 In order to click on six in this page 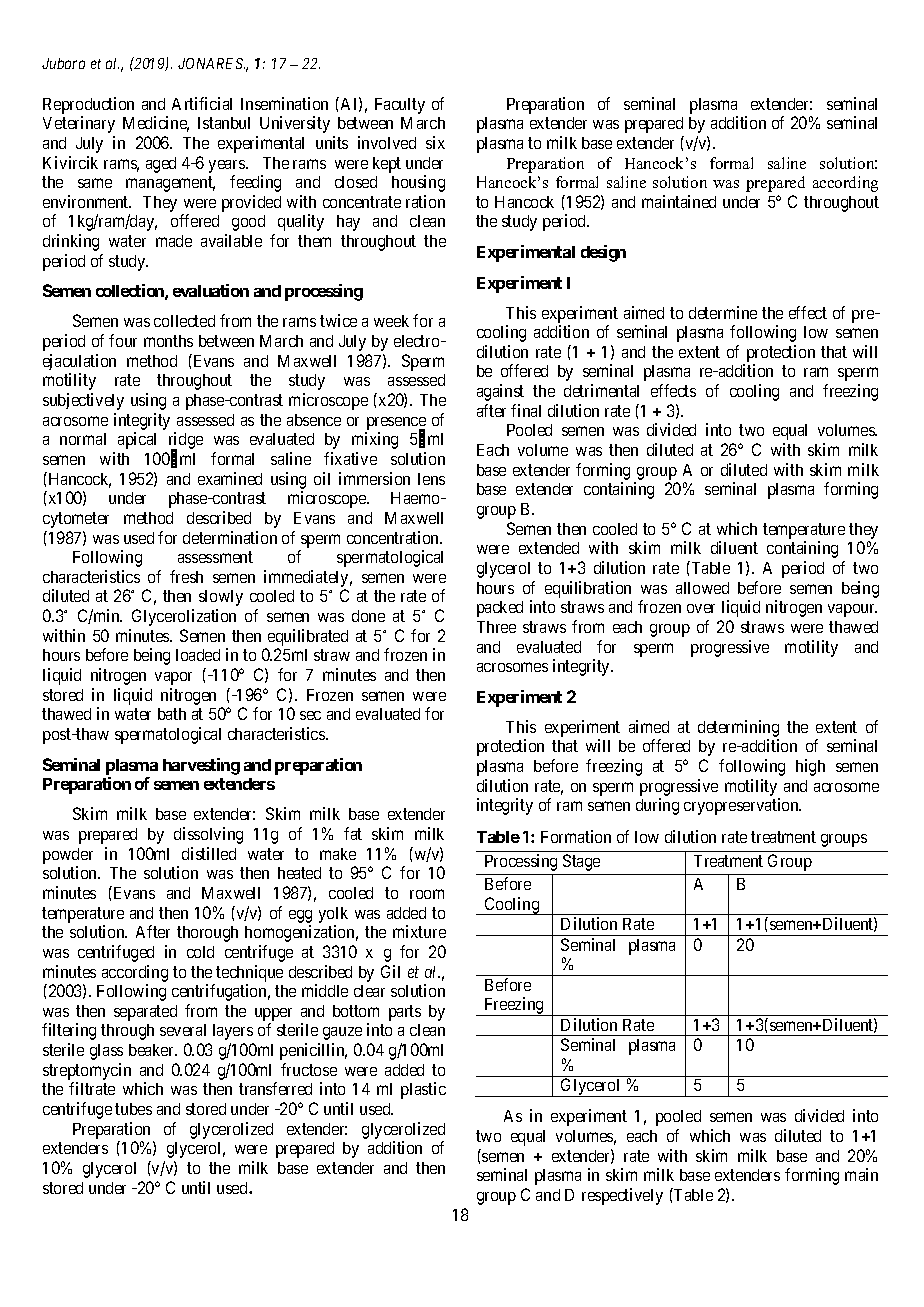, I will do `click(435, 142)`.
